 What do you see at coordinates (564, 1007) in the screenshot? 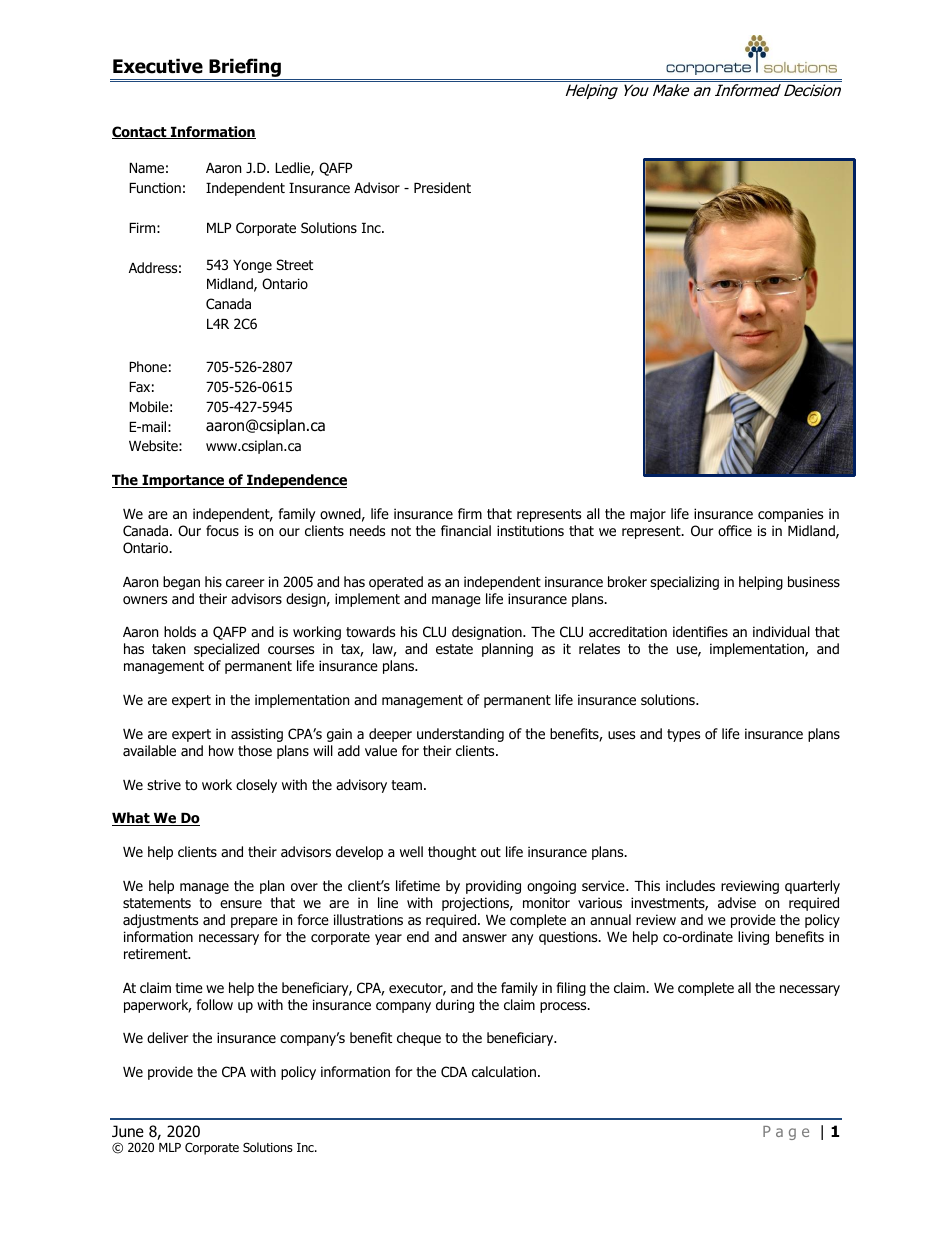
I see `process` at bounding box center [564, 1007].
